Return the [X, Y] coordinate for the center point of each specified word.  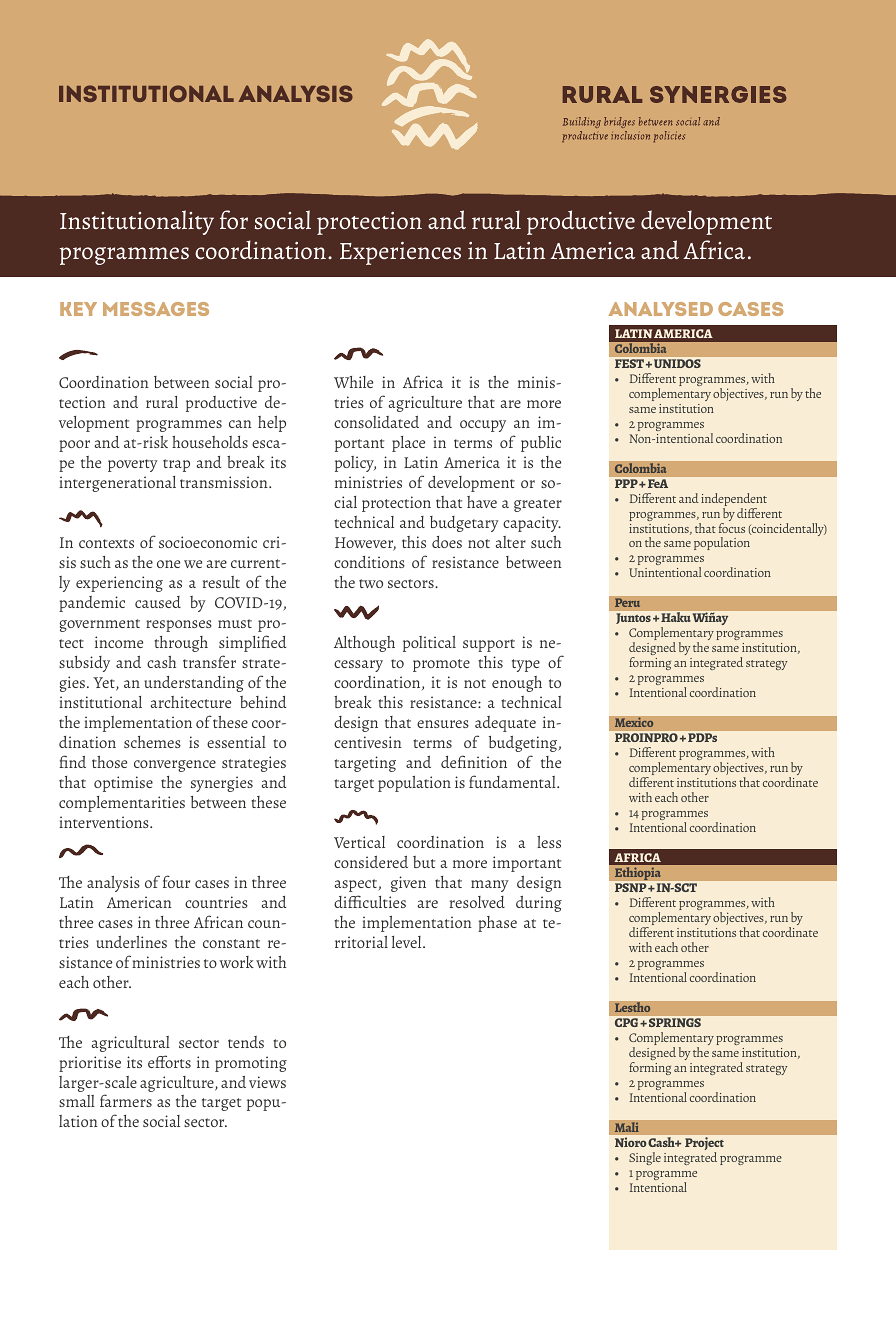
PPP [627, 483]
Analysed [660, 309]
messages [156, 309]
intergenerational [117, 484]
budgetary [464, 524]
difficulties [370, 901]
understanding [194, 684]
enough [517, 684]
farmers [126, 1100]
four [176, 881]
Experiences [400, 253]
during [539, 904]
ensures [443, 724]
